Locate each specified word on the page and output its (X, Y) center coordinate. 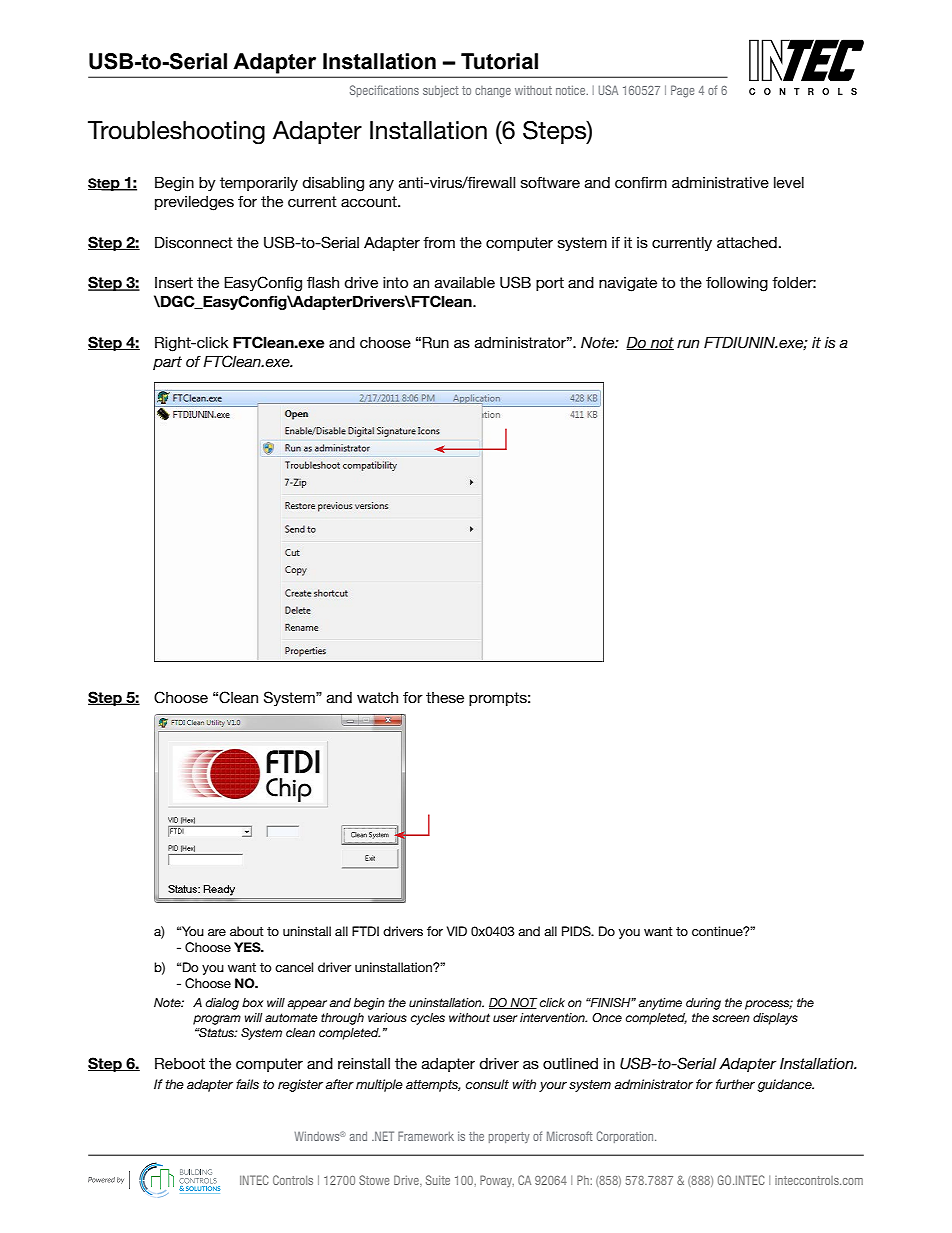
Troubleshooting (176, 133)
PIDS (577, 931)
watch (377, 697)
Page (682, 91)
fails (247, 1084)
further (735, 1084)
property (509, 1137)
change (493, 91)
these (445, 697)
